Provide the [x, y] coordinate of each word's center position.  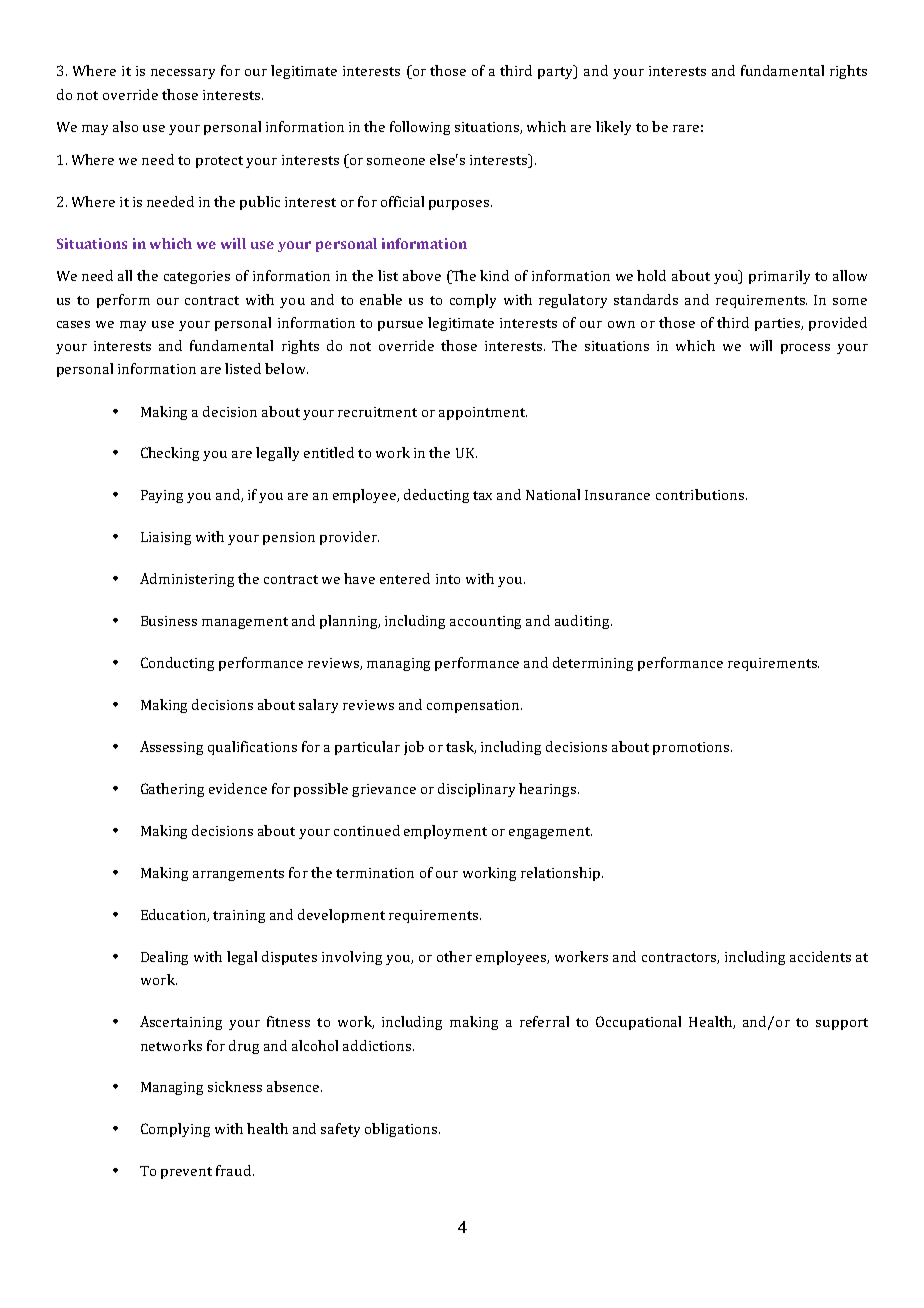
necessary [183, 74]
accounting [485, 622]
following [420, 128]
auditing [583, 622]
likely [613, 128]
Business [169, 621]
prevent [186, 1173]
